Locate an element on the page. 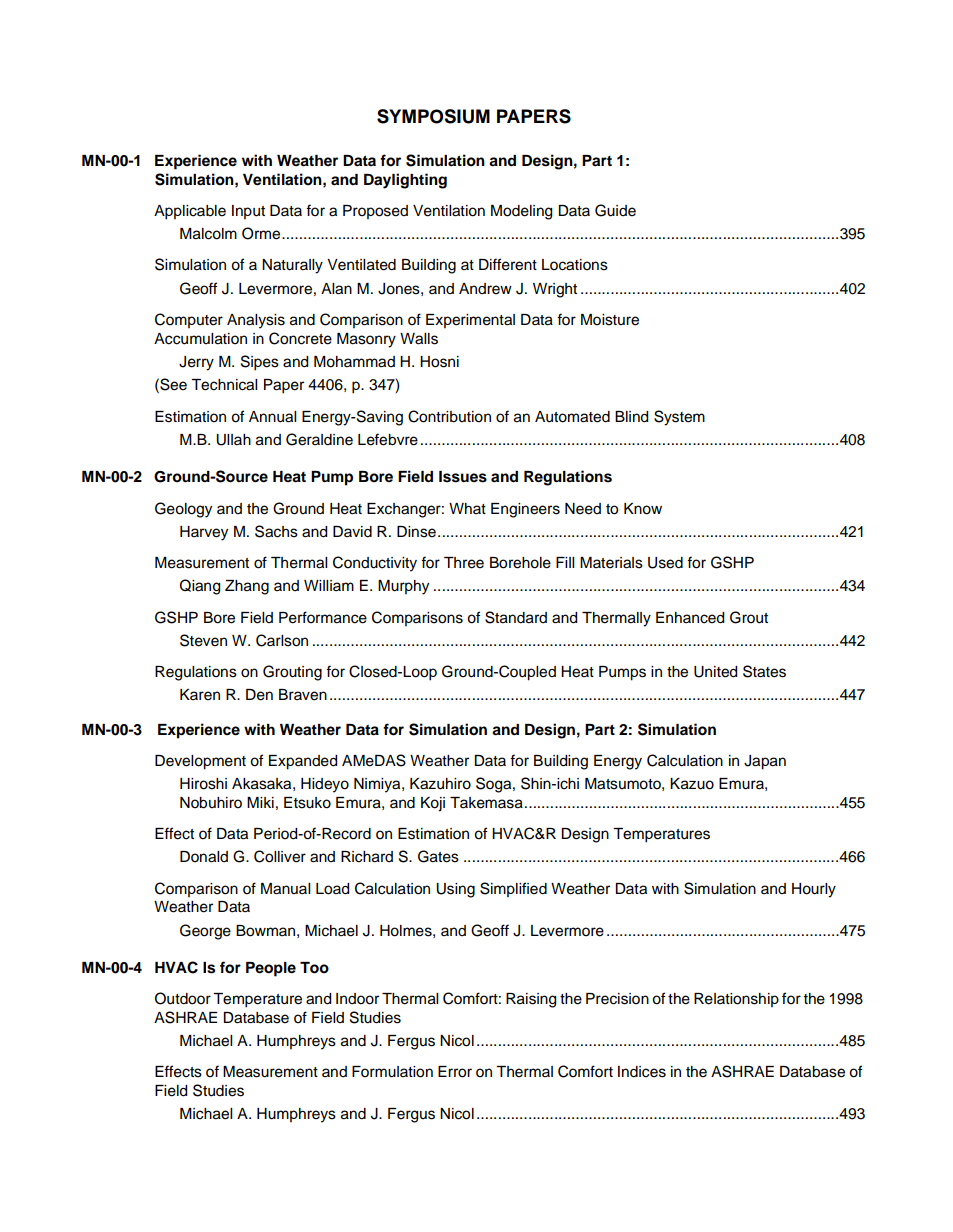  Enhanced is located at coordinates (690, 618).
